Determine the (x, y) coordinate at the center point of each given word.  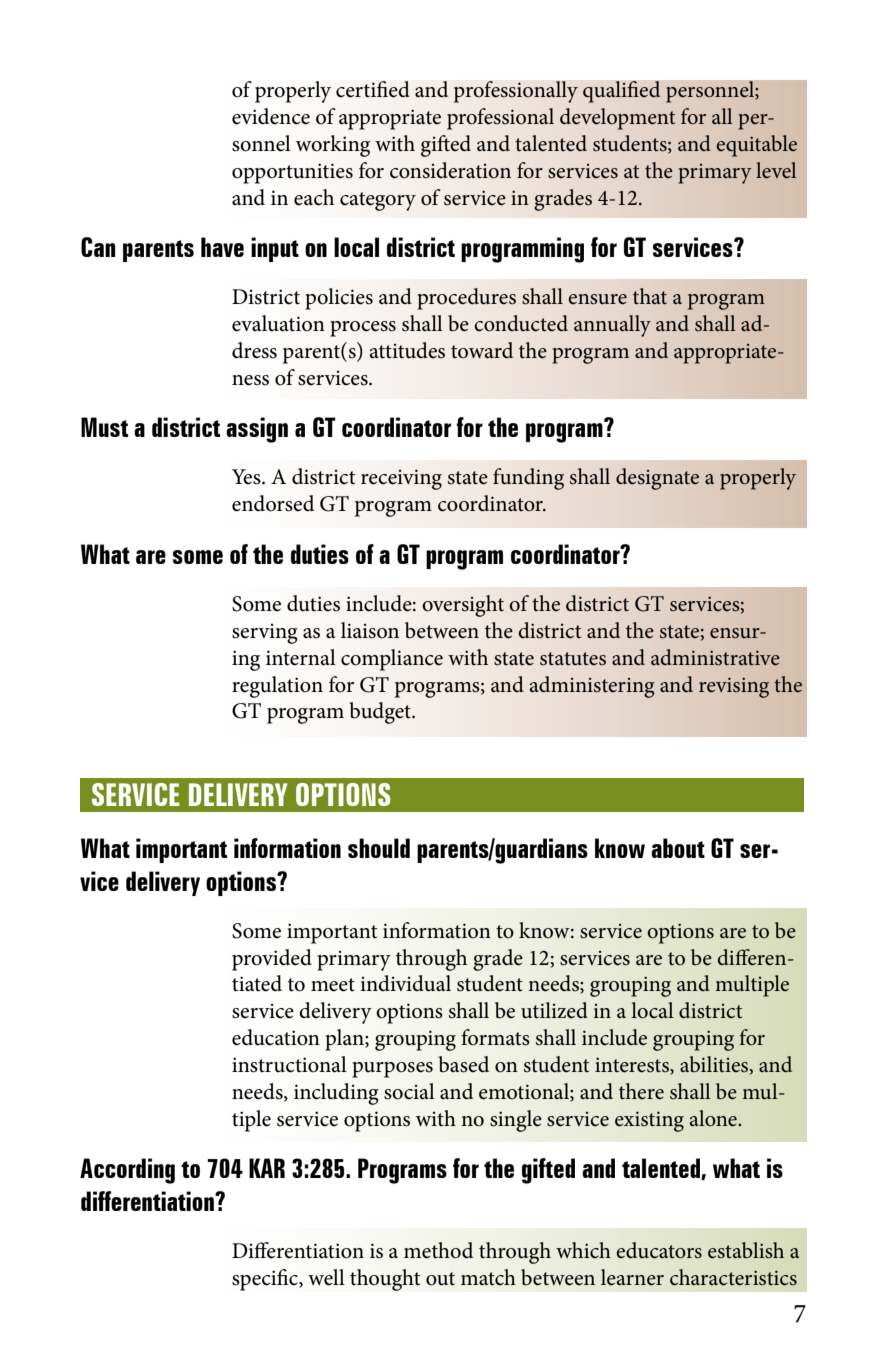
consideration (450, 170)
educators (659, 1250)
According (127, 1171)
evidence (271, 116)
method (438, 1250)
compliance (392, 660)
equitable (757, 146)
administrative (715, 657)
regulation (277, 687)
